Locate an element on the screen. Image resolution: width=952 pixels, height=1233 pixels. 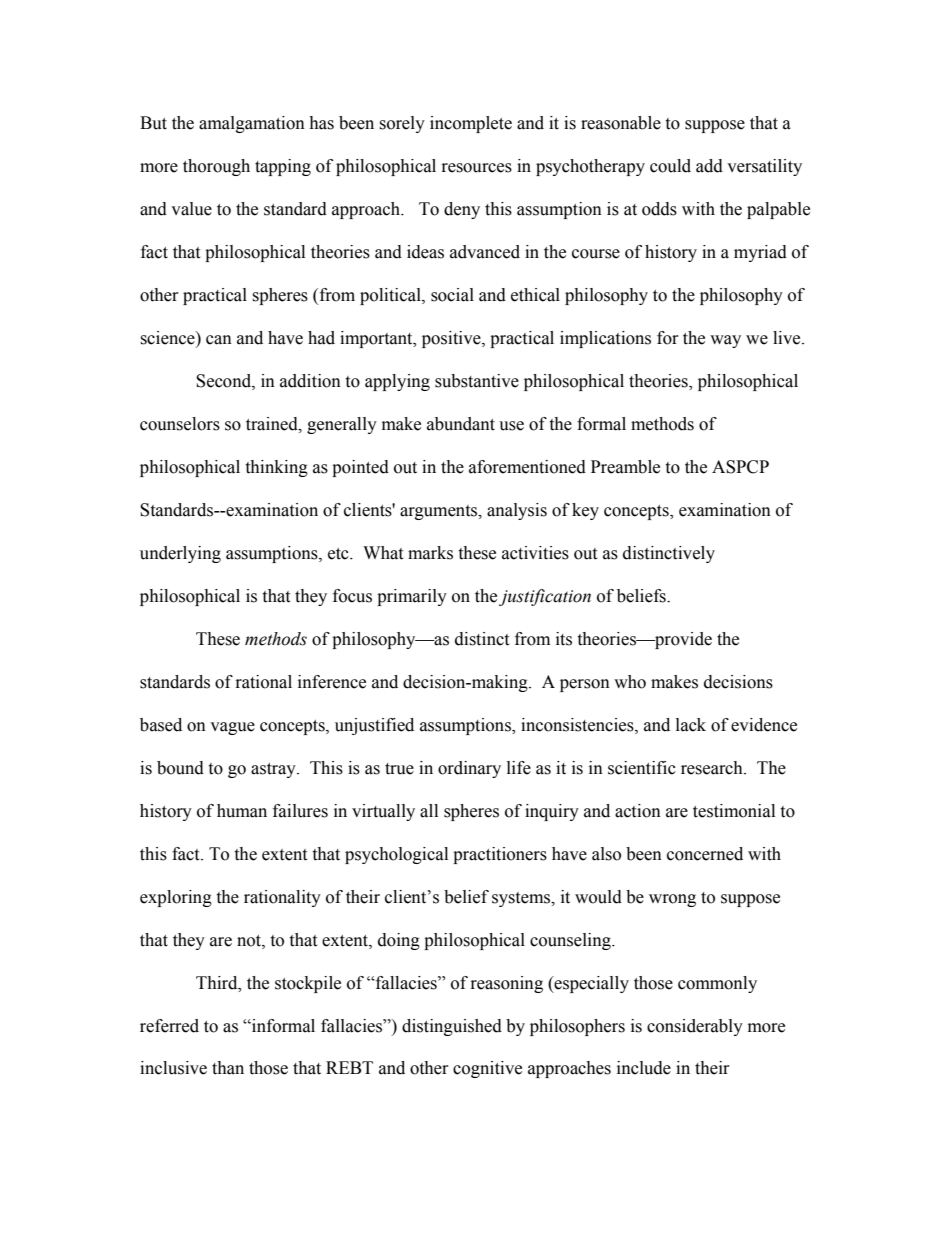
vague is located at coordinates (232, 728).
